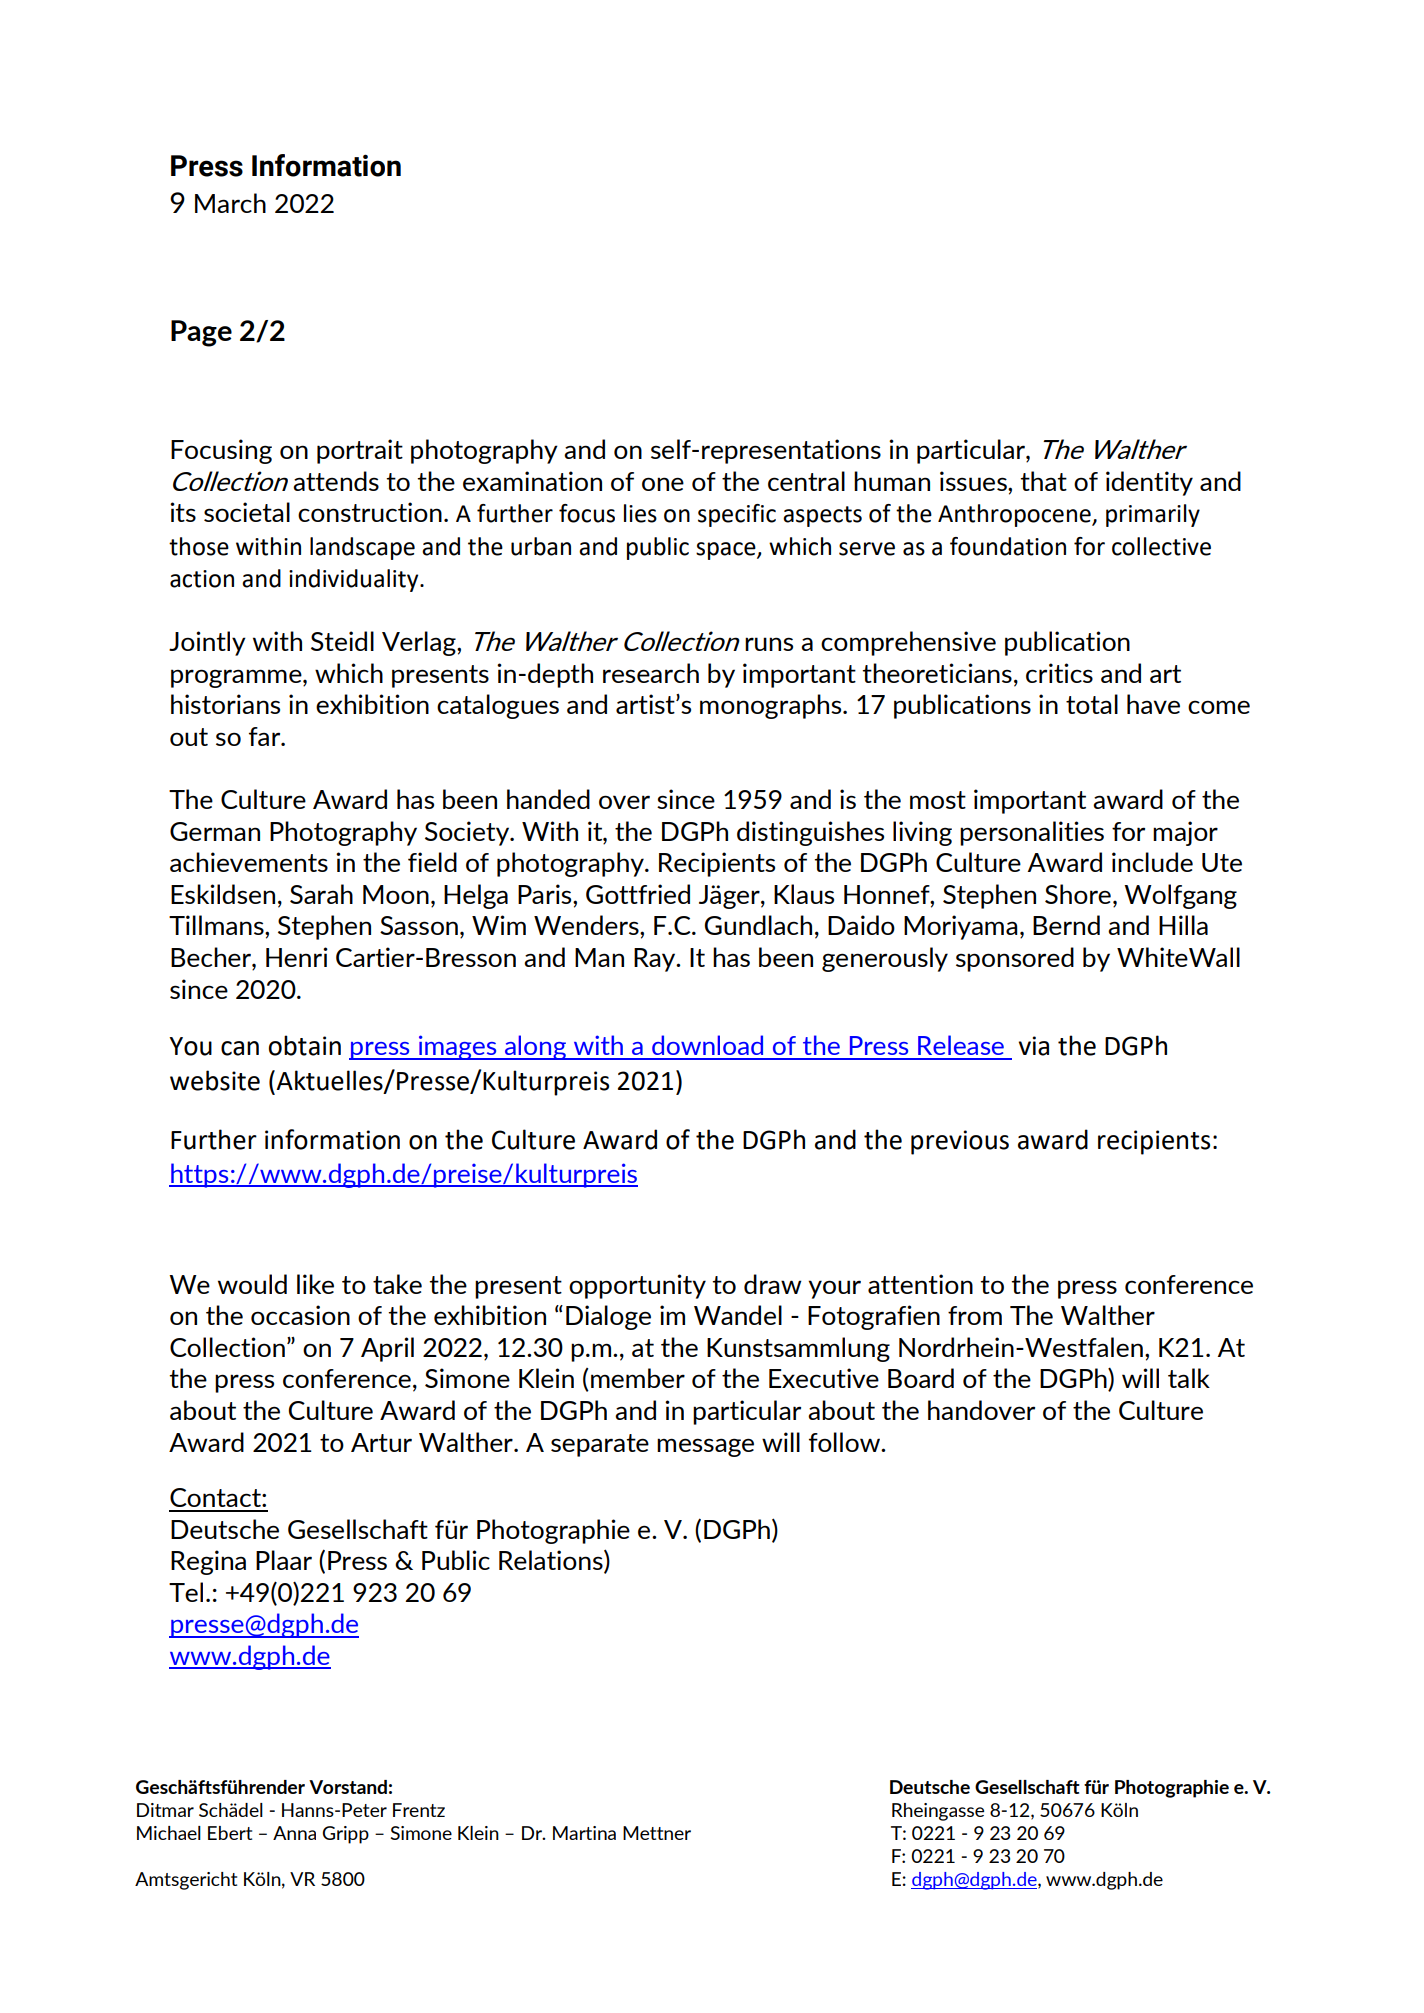 The image size is (1424, 2013). What do you see at coordinates (584, 1833) in the screenshot?
I see `Martina` at bounding box center [584, 1833].
